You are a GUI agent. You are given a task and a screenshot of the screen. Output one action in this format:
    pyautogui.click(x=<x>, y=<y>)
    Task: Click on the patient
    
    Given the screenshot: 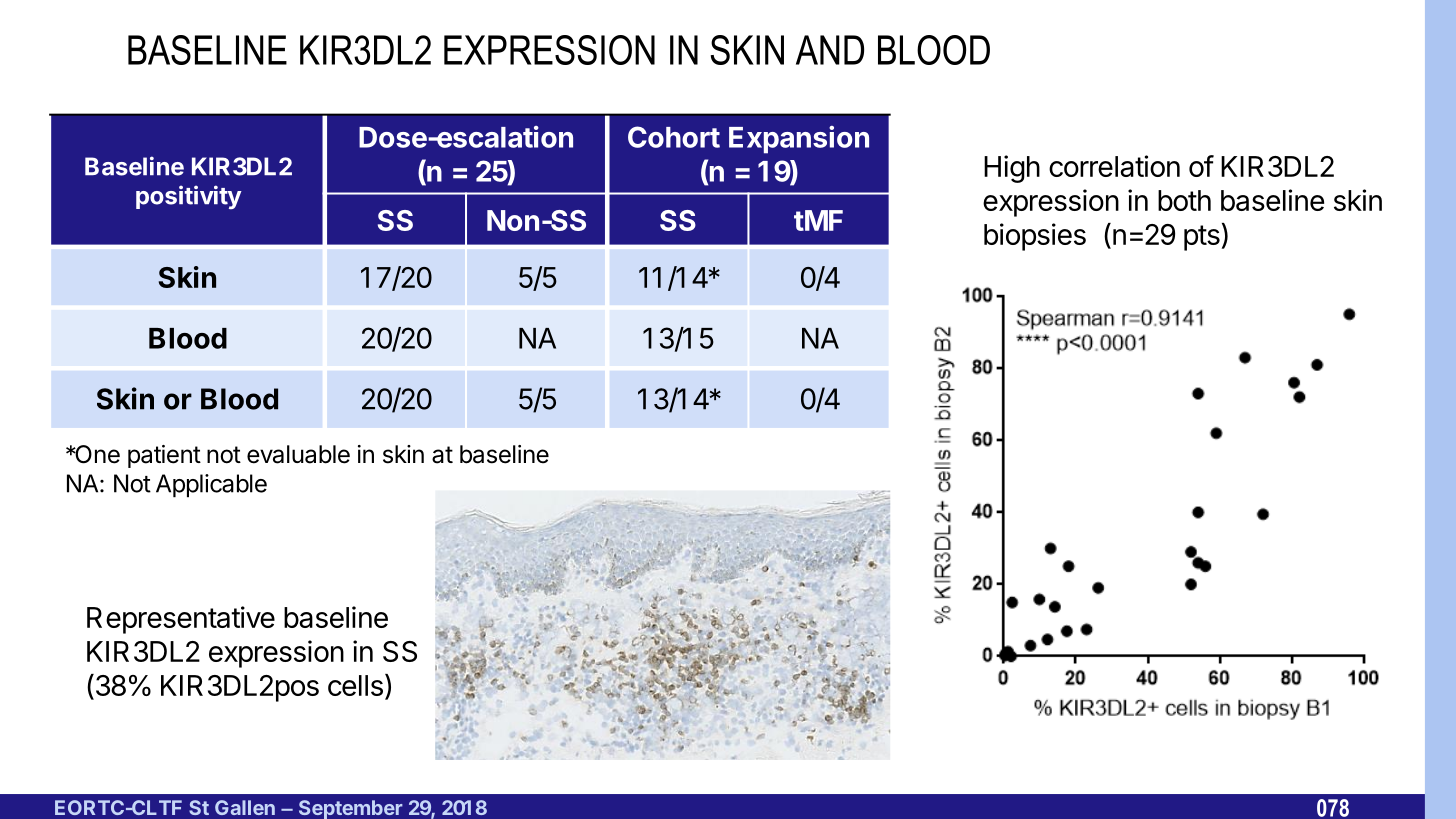 What is the action you would take?
    pyautogui.click(x=164, y=456)
